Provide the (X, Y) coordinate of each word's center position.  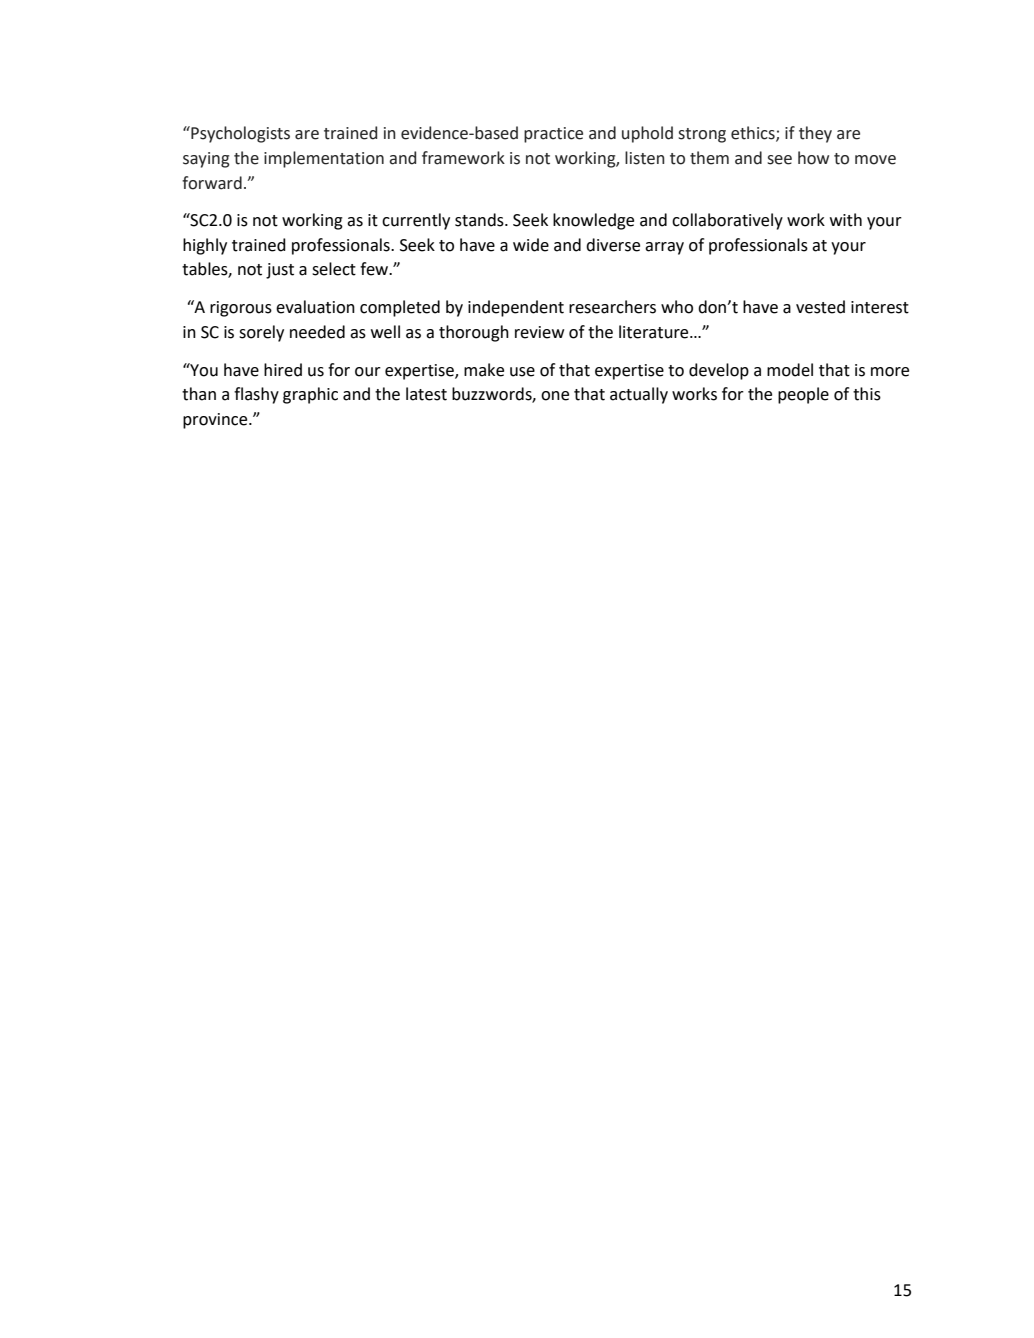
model (790, 370)
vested (820, 307)
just (280, 271)
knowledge (593, 221)
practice (553, 135)
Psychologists (239, 134)
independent (516, 308)
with (846, 220)
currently (416, 221)
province (216, 421)
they (815, 134)
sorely (261, 333)
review (539, 332)
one (555, 396)
